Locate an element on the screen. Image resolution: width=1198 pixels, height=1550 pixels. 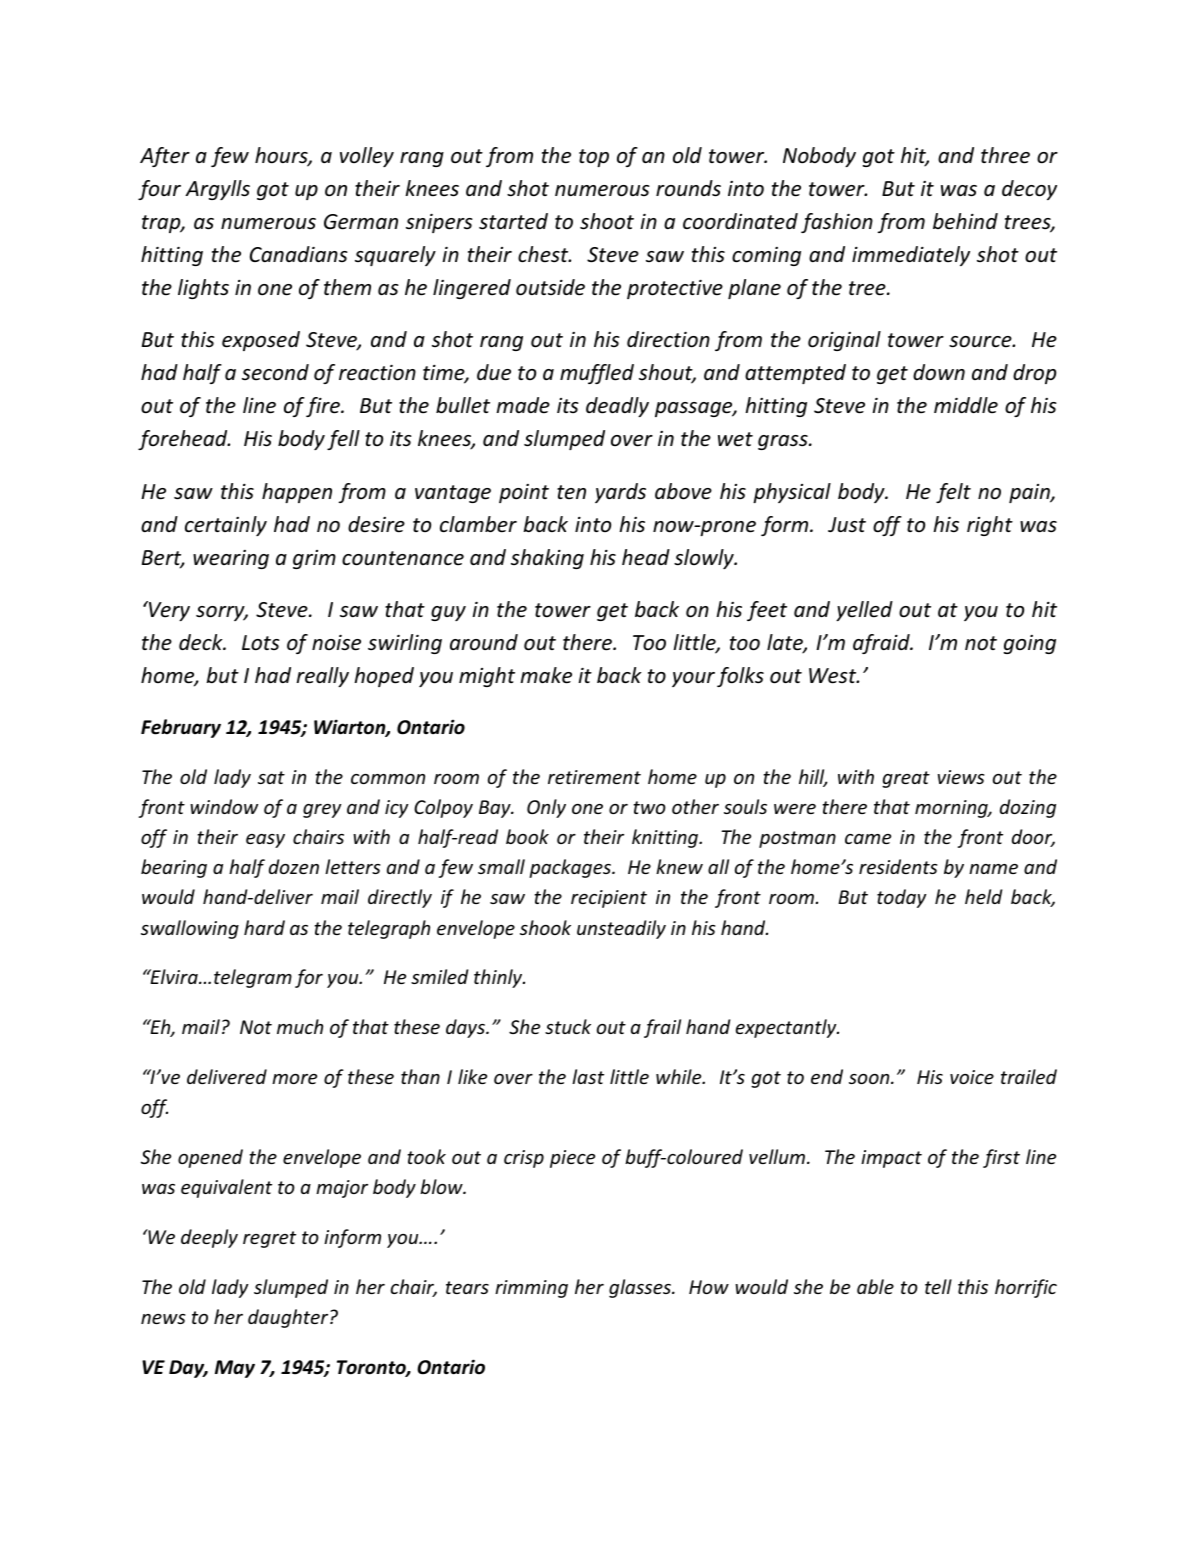
felt is located at coordinates (953, 493).
